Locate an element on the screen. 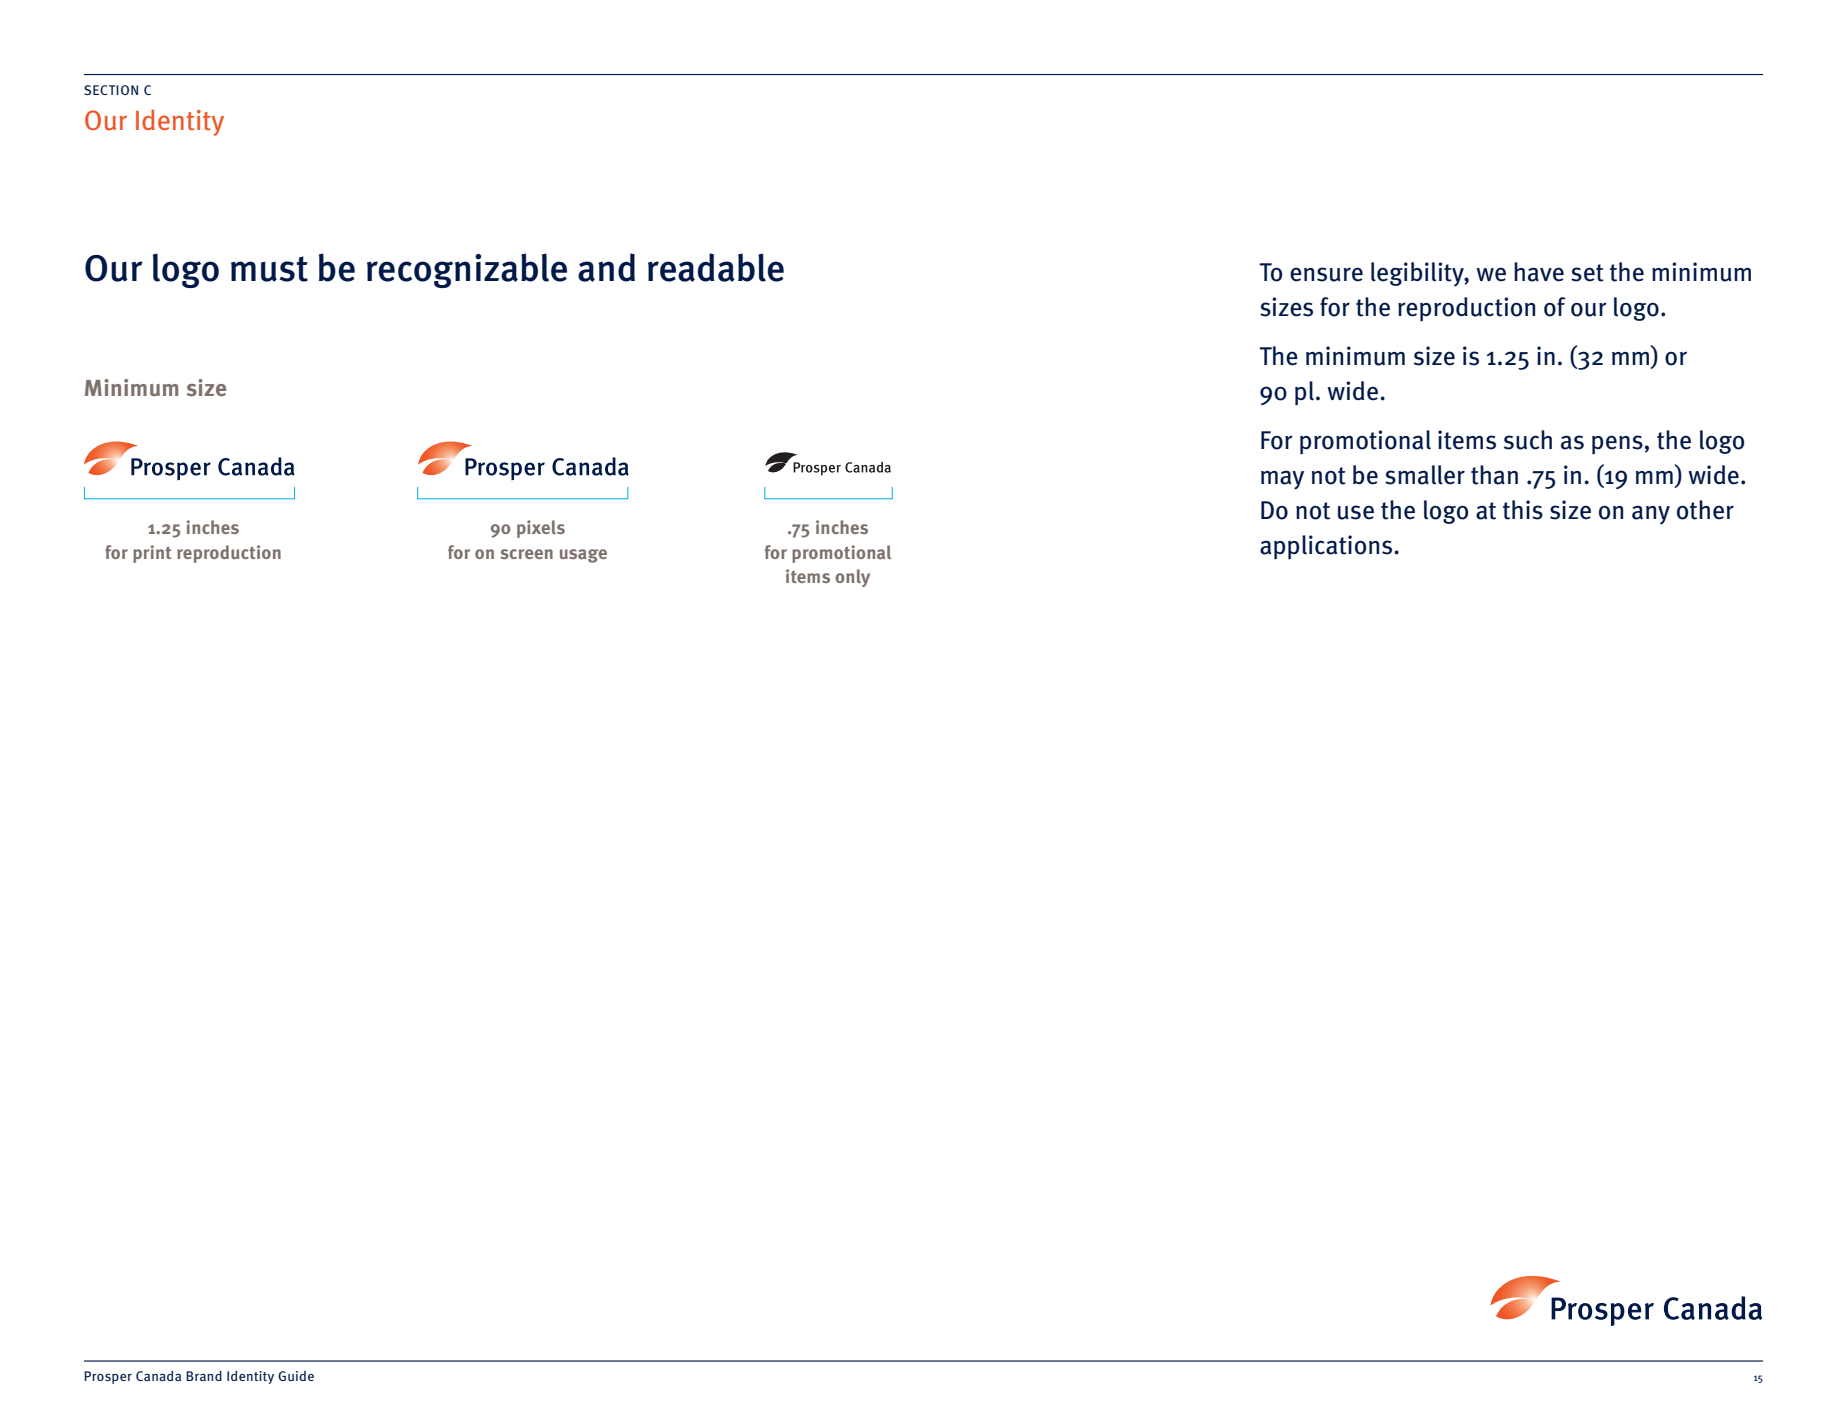 This screenshot has height=1427, width=1847. Guide is located at coordinates (296, 1376).
